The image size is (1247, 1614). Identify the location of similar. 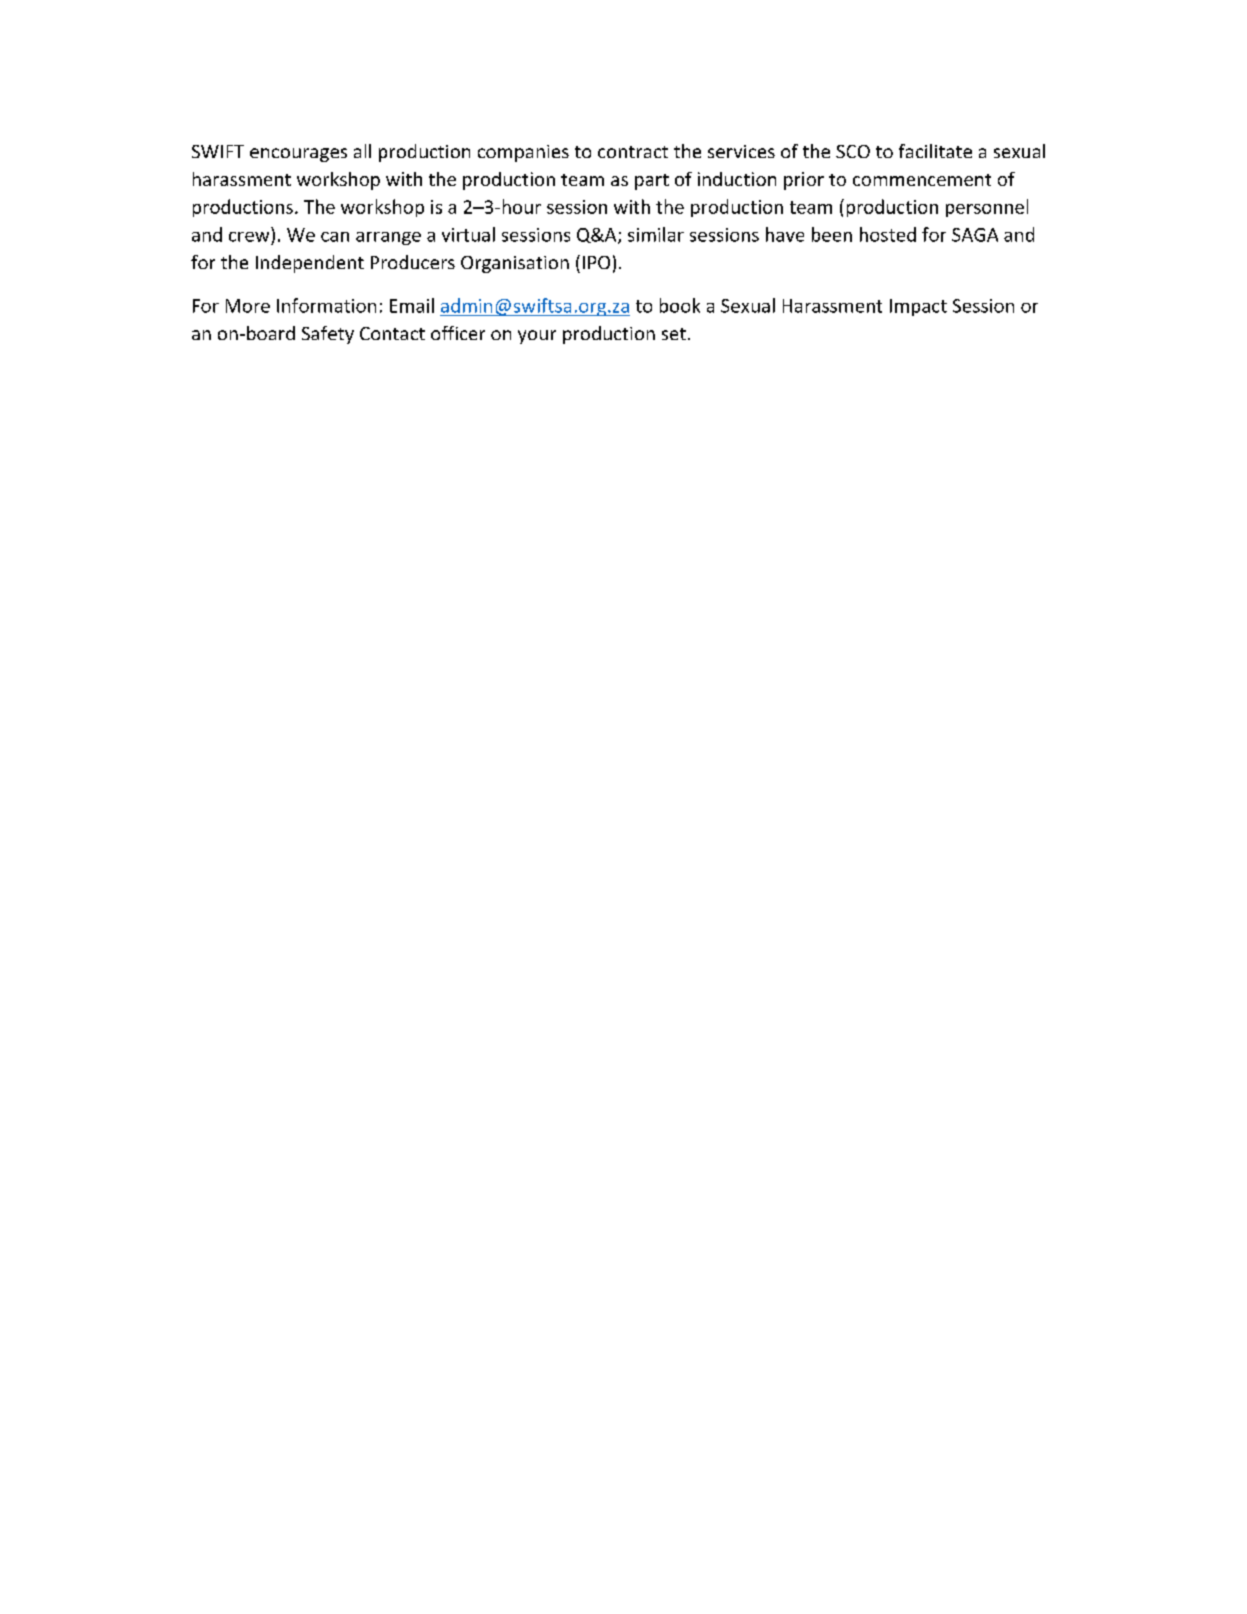
(656, 234).
